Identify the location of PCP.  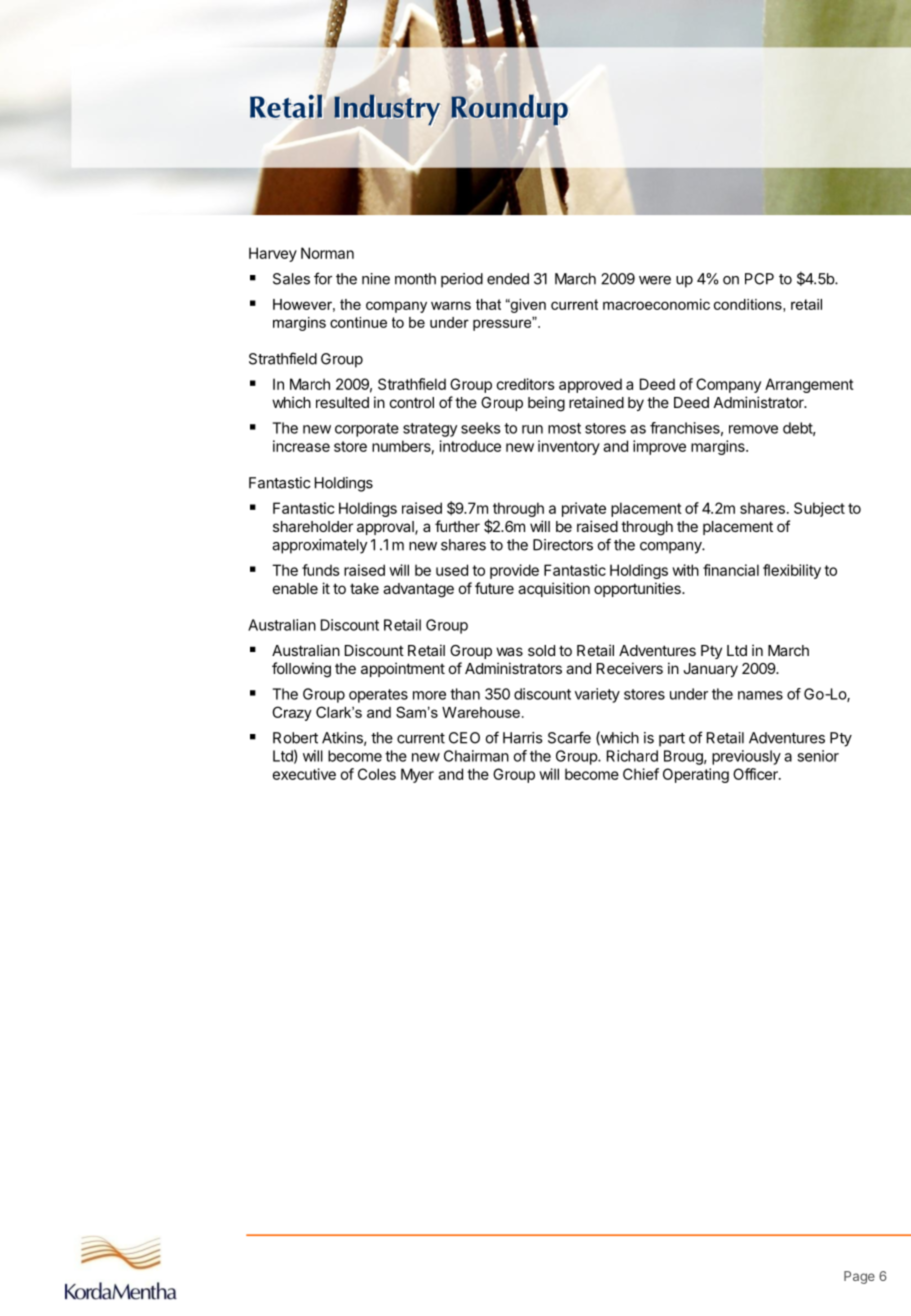
(759, 279).
